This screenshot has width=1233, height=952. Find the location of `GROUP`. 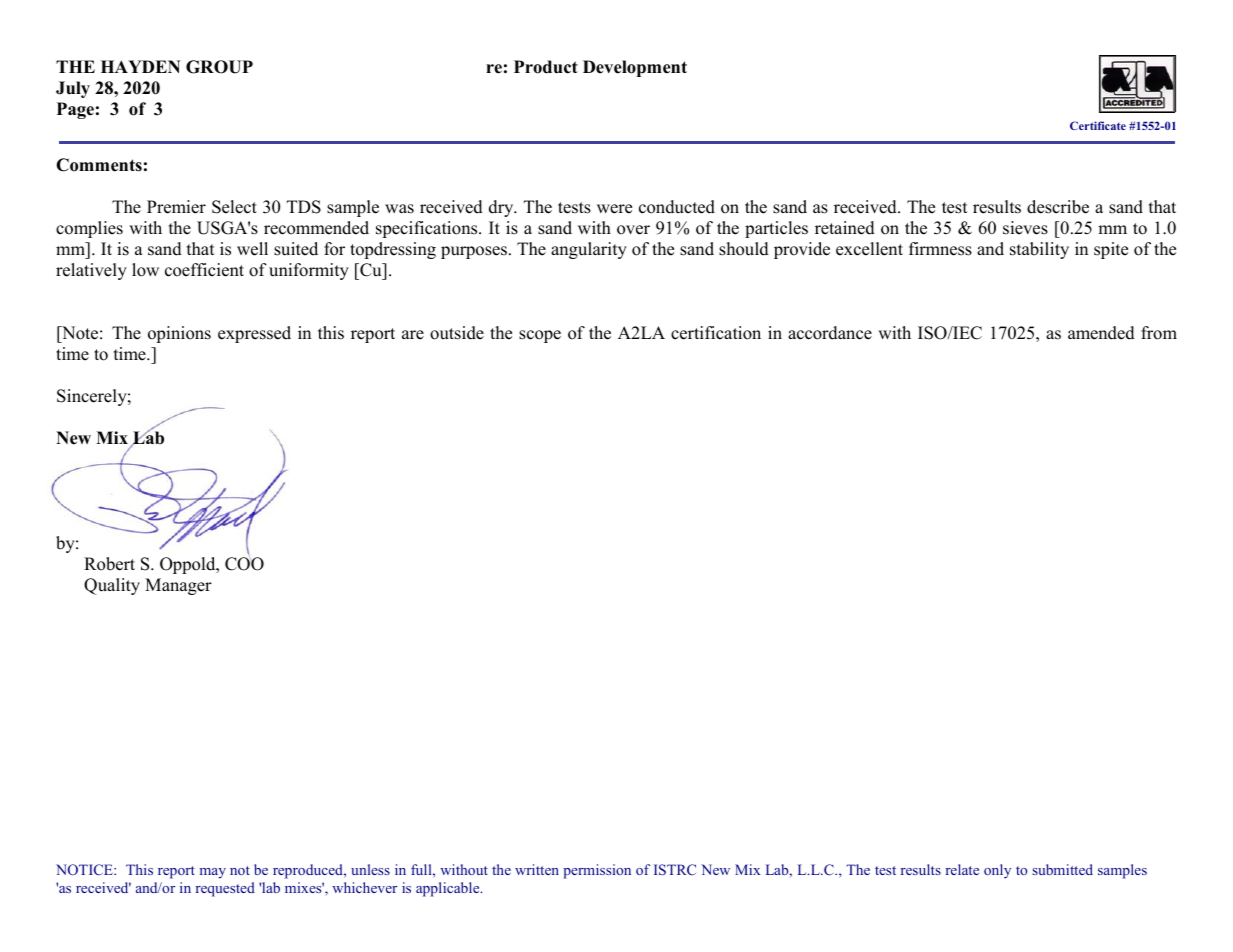

GROUP is located at coordinates (219, 67).
